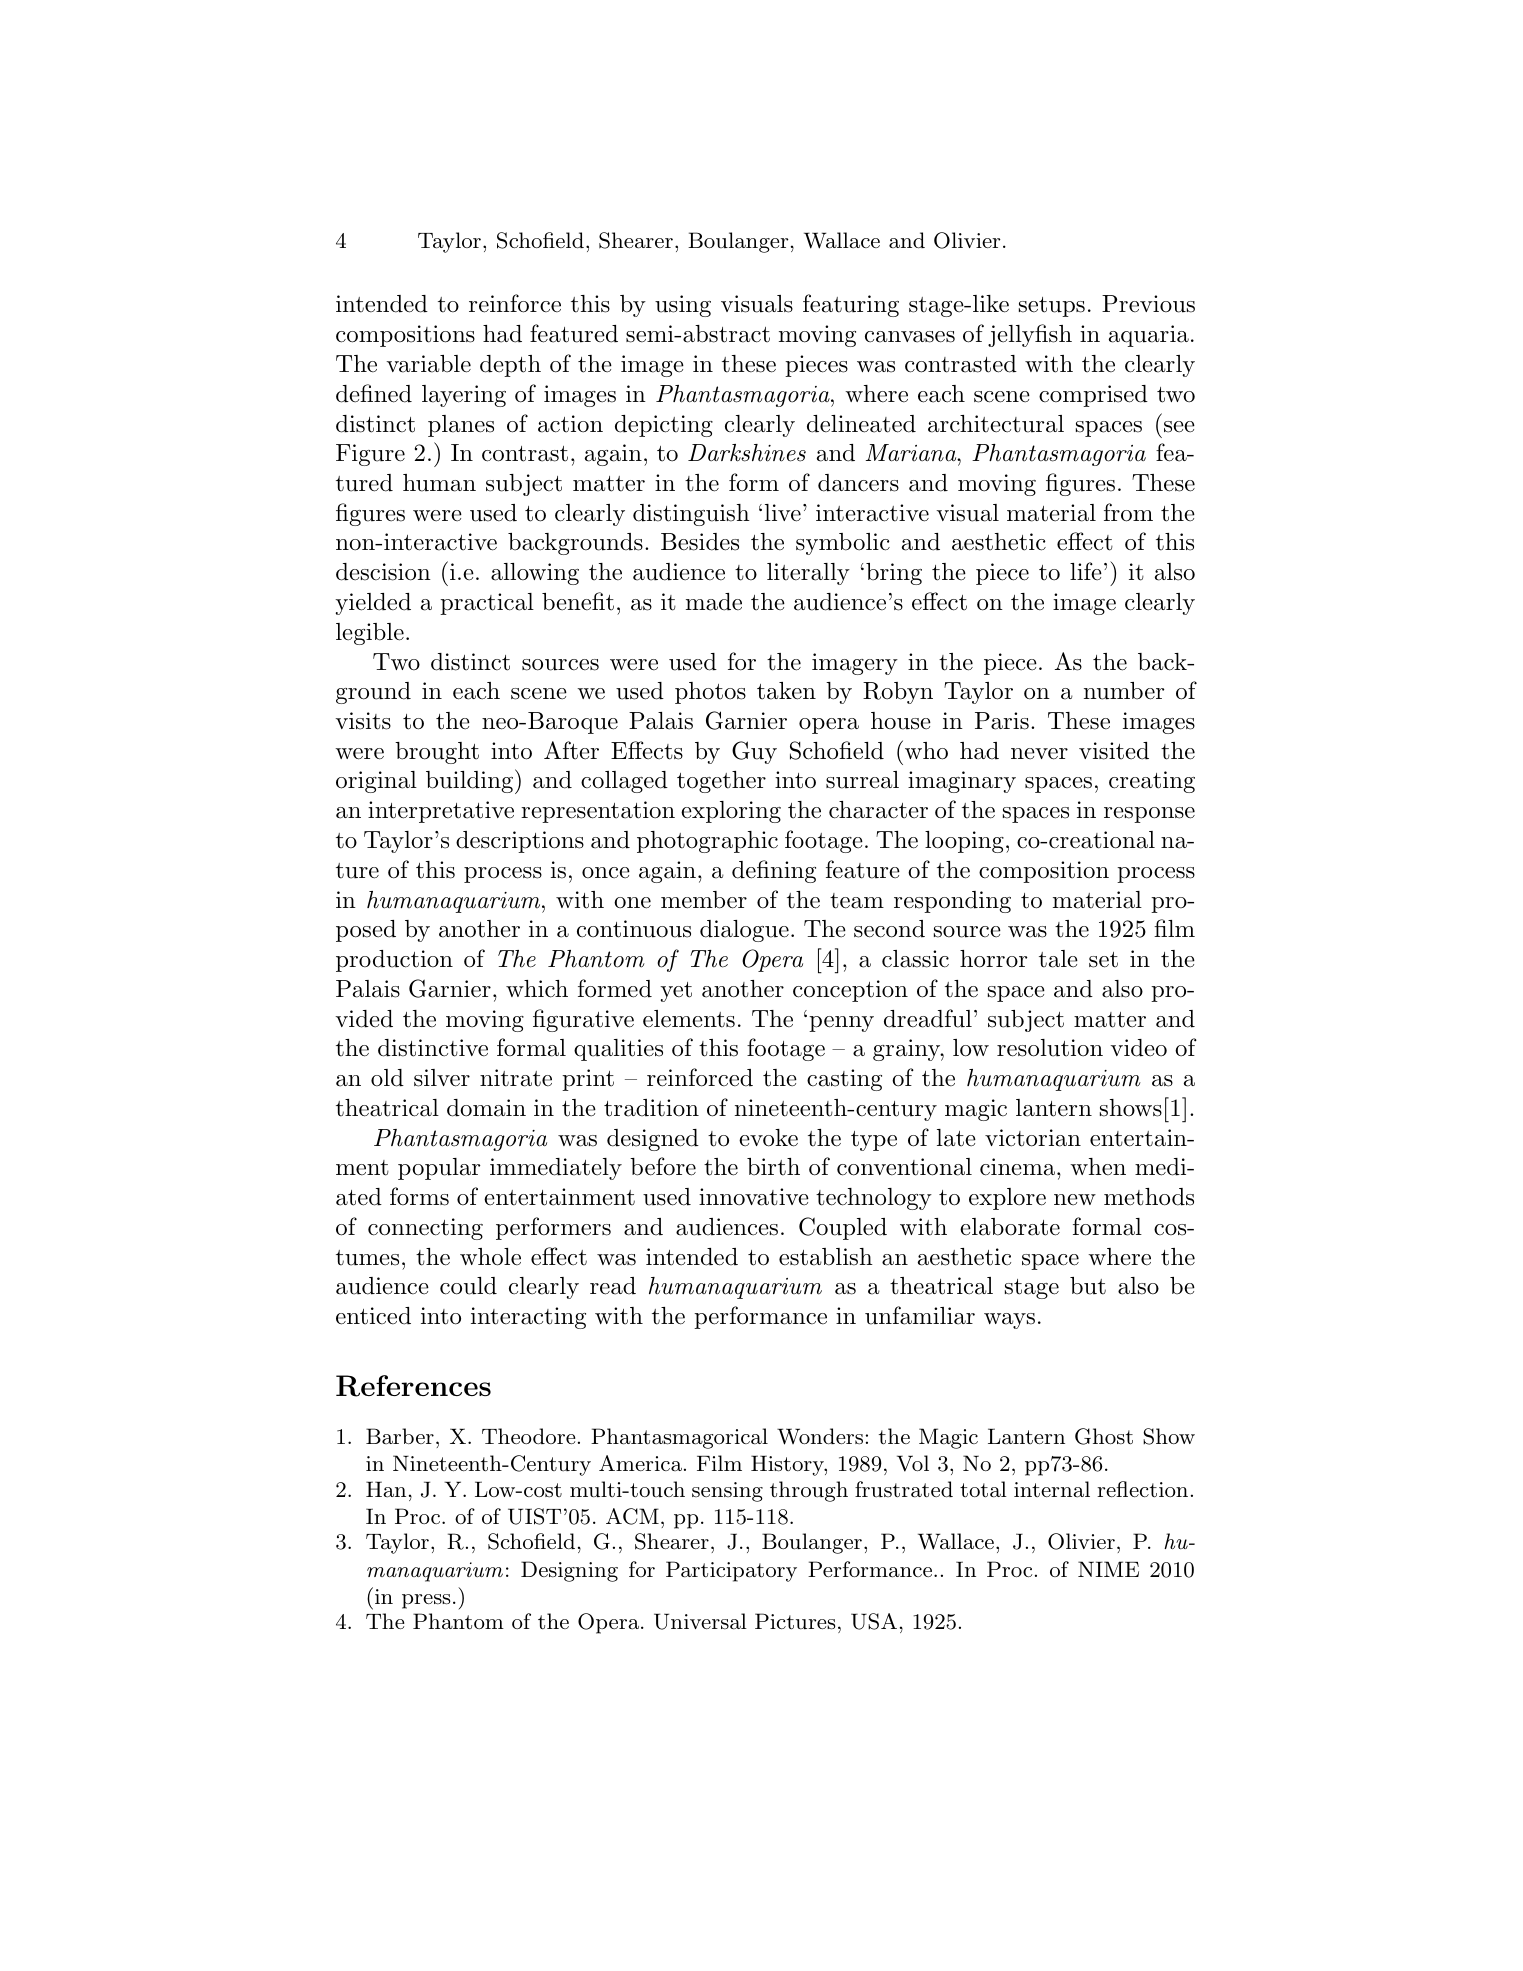 This screenshot has width=1523, height=1971. Describe the element at coordinates (1124, 691) in the screenshot. I see `number` at that location.
